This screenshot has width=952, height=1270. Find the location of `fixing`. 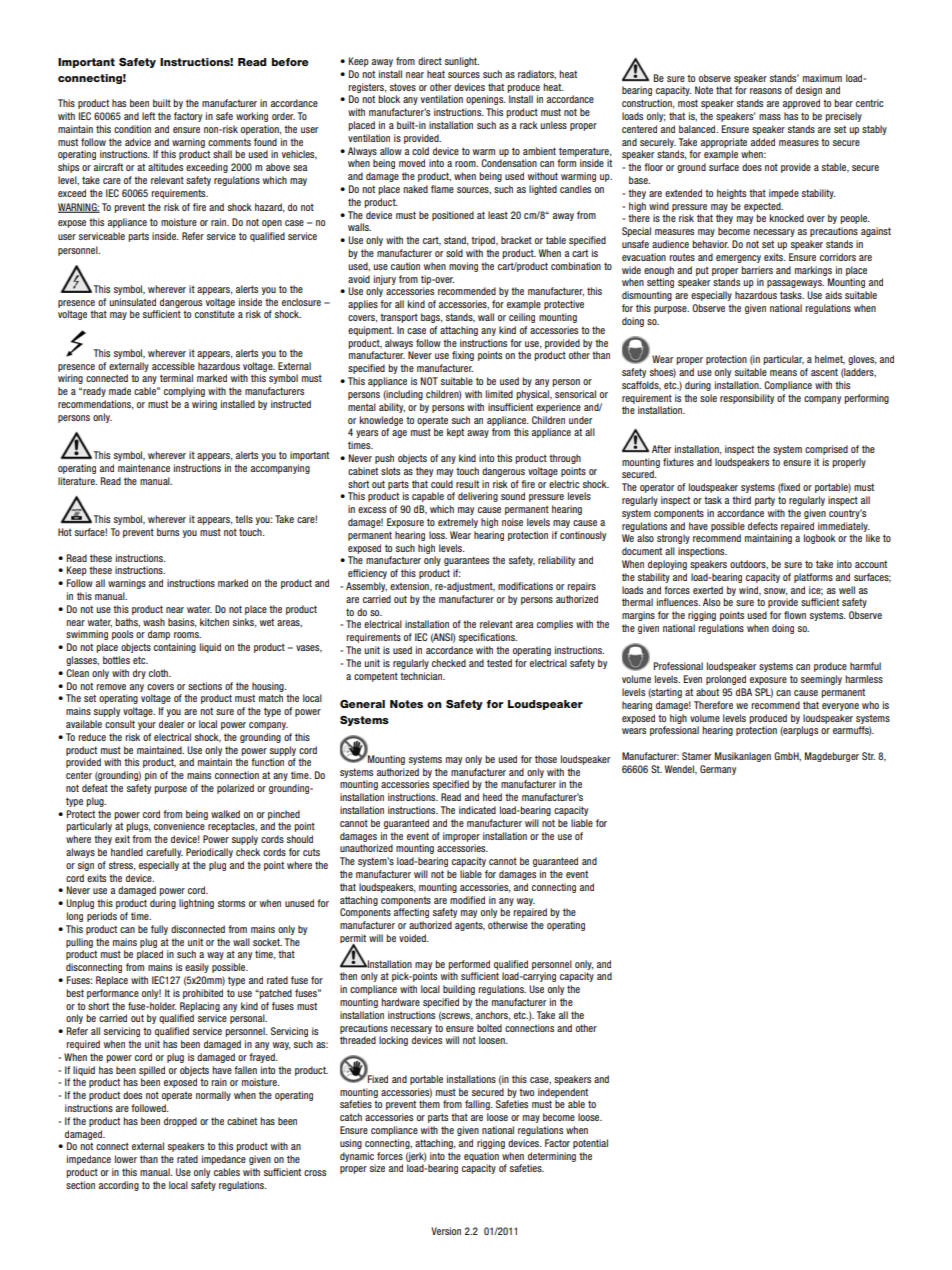

fixing is located at coordinates (463, 356).
